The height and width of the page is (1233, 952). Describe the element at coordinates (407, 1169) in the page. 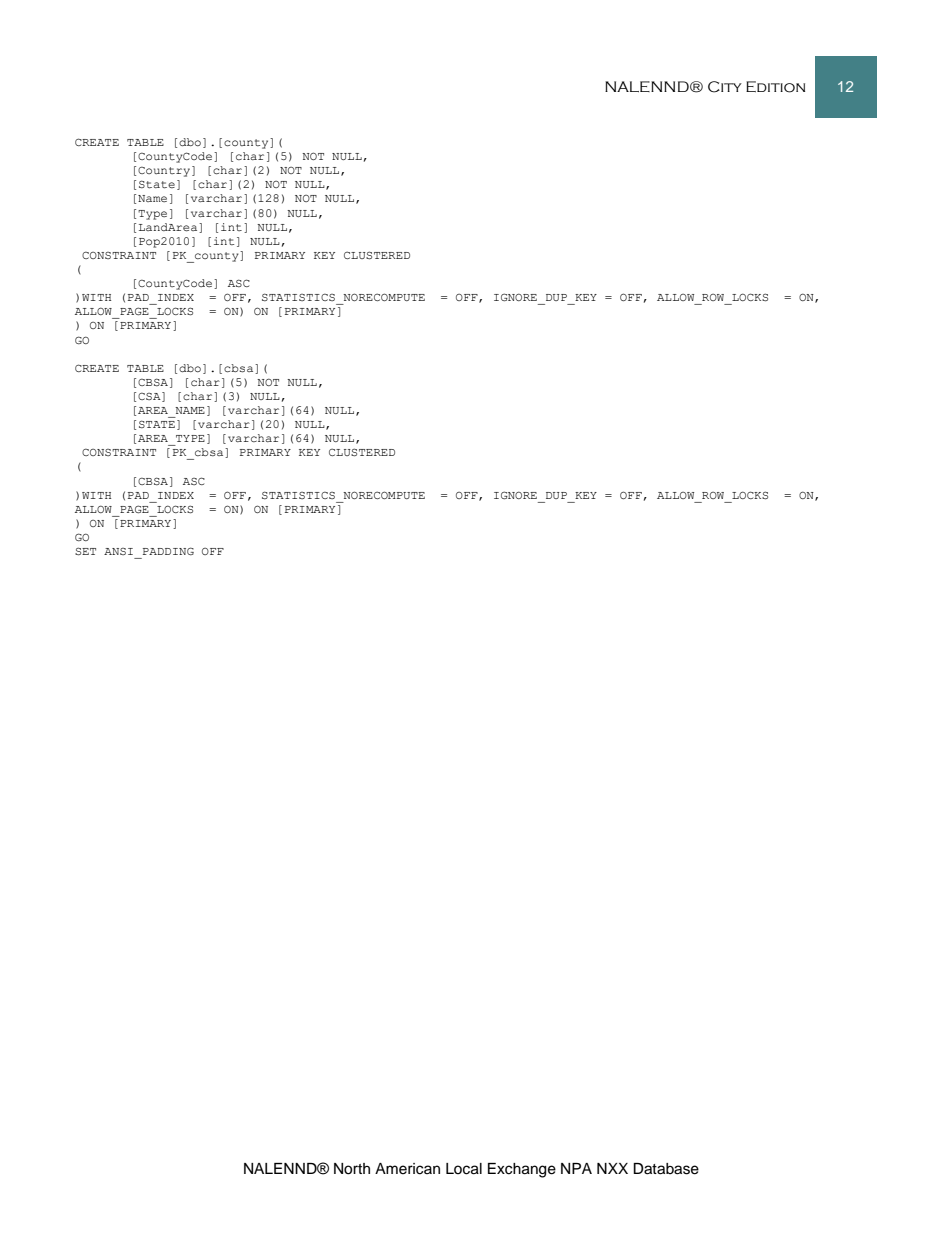

I see `American` at that location.
